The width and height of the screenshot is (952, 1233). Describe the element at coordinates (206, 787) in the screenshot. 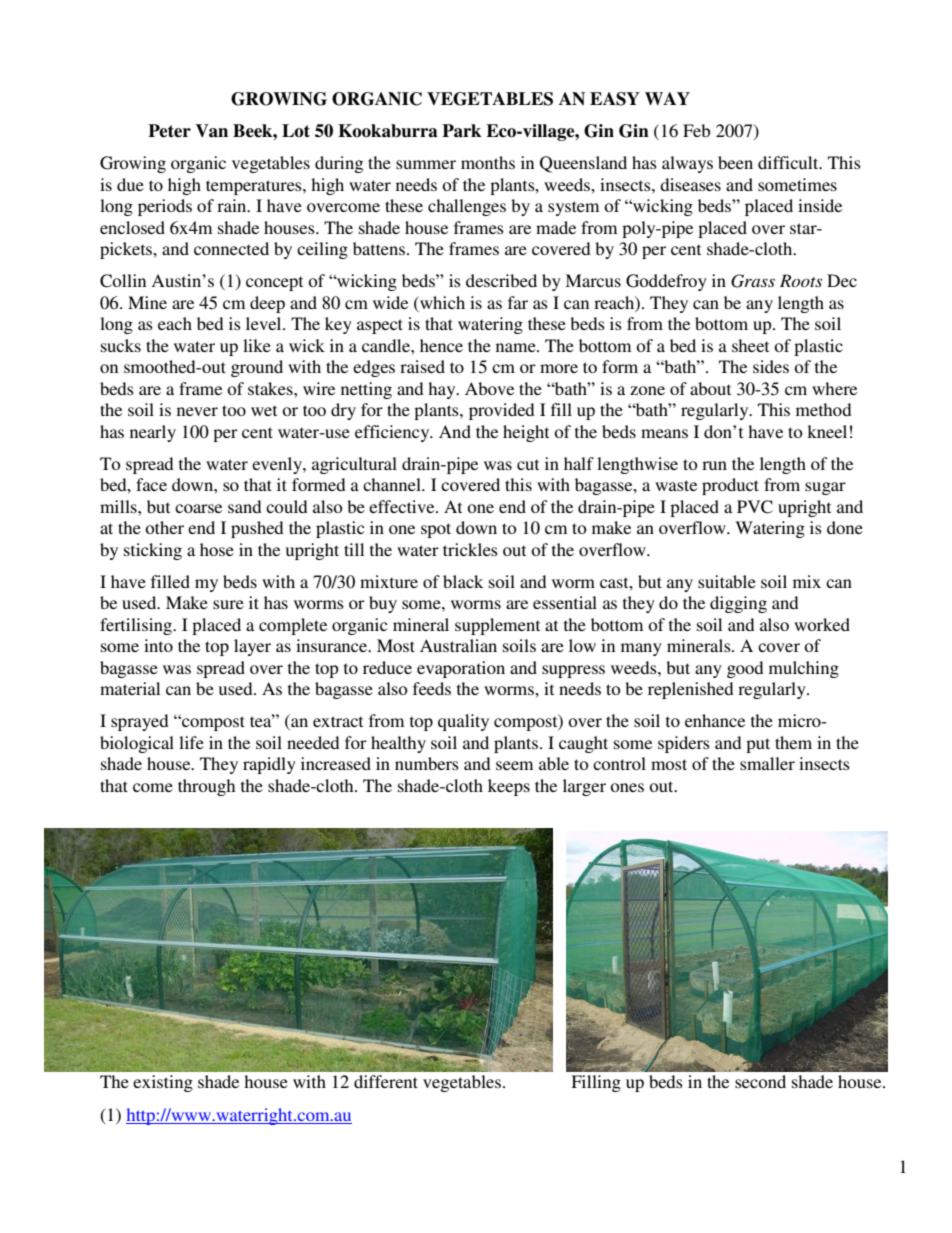

I see `through` at that location.
